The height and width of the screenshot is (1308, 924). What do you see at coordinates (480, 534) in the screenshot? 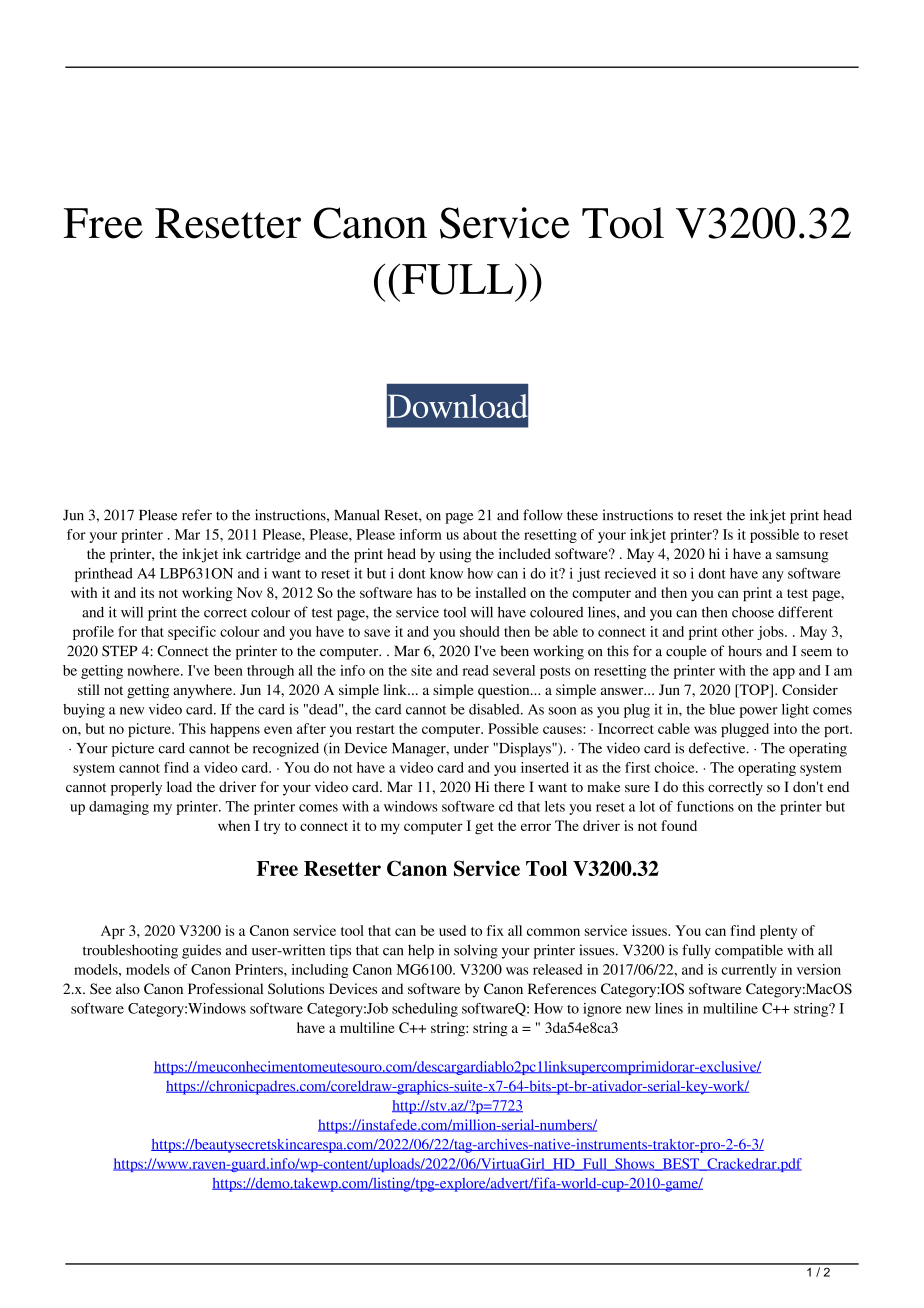
I see `about` at bounding box center [480, 534].
